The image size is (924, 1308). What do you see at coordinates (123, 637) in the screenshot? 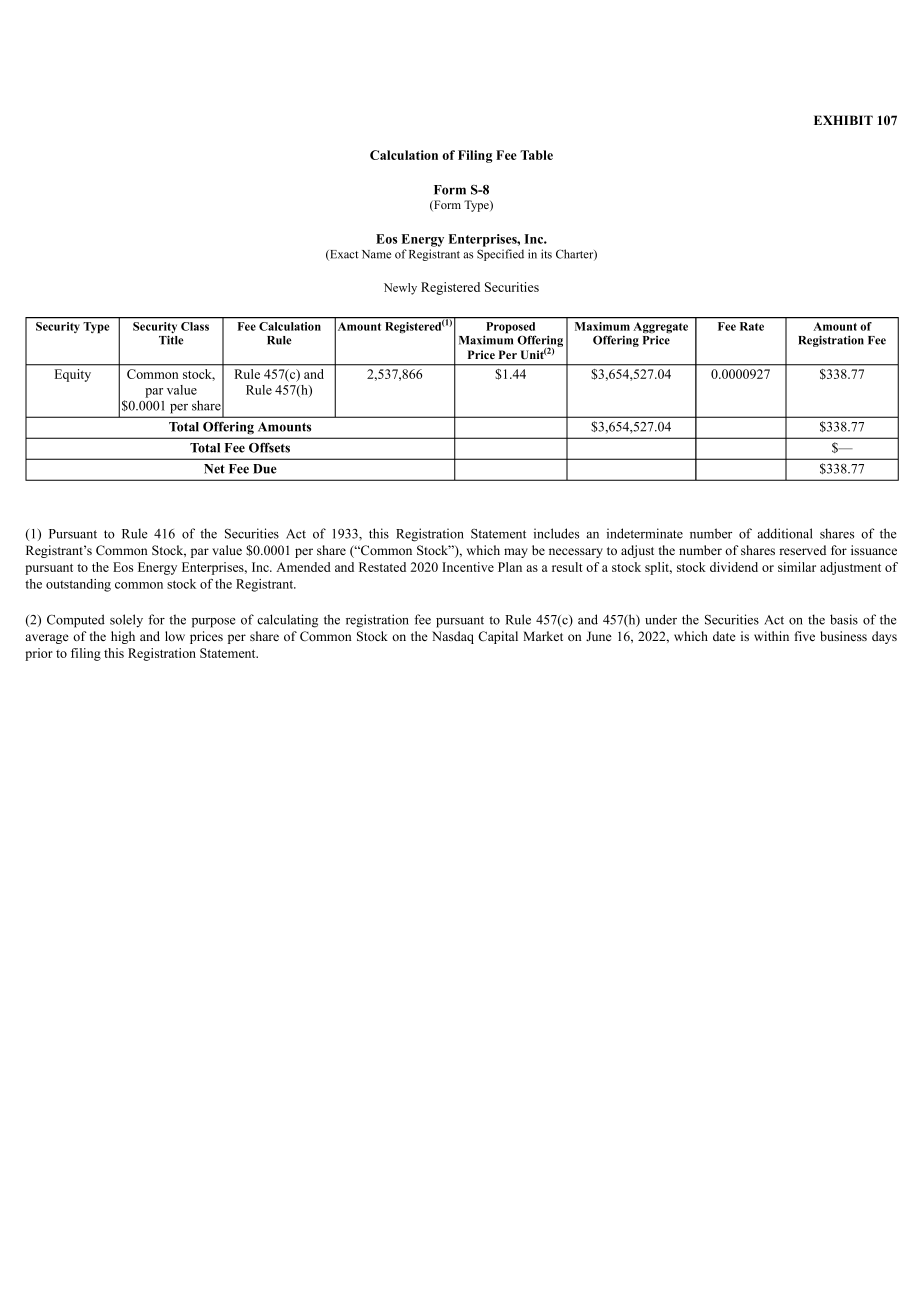
I see `high` at bounding box center [123, 637].
